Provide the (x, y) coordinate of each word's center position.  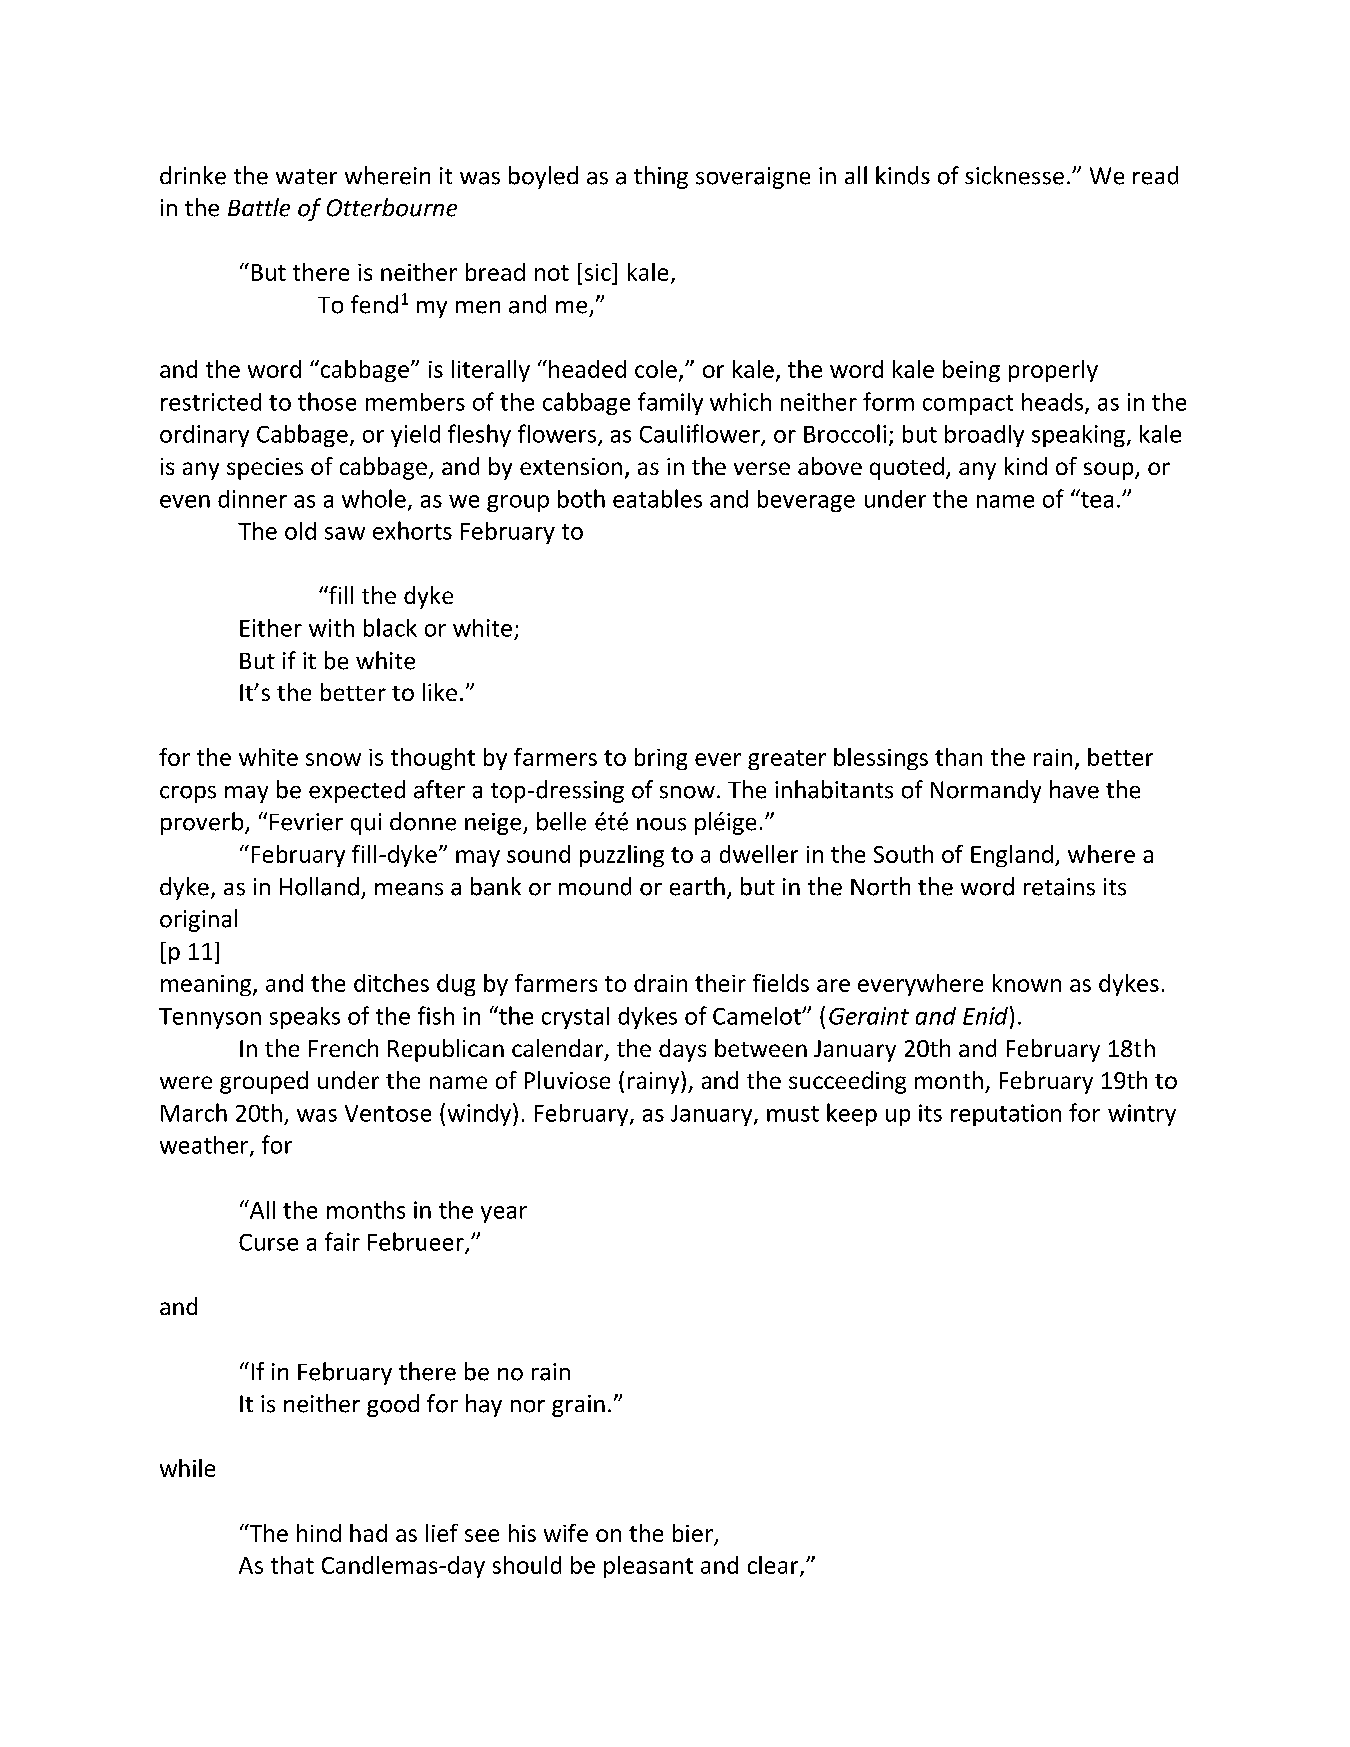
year (504, 1214)
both (581, 498)
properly (1053, 371)
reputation (1006, 1115)
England (1012, 856)
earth (697, 886)
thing (661, 177)
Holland (319, 886)
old (300, 531)
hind (319, 1533)
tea (1095, 498)
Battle (259, 207)
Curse (268, 1242)
